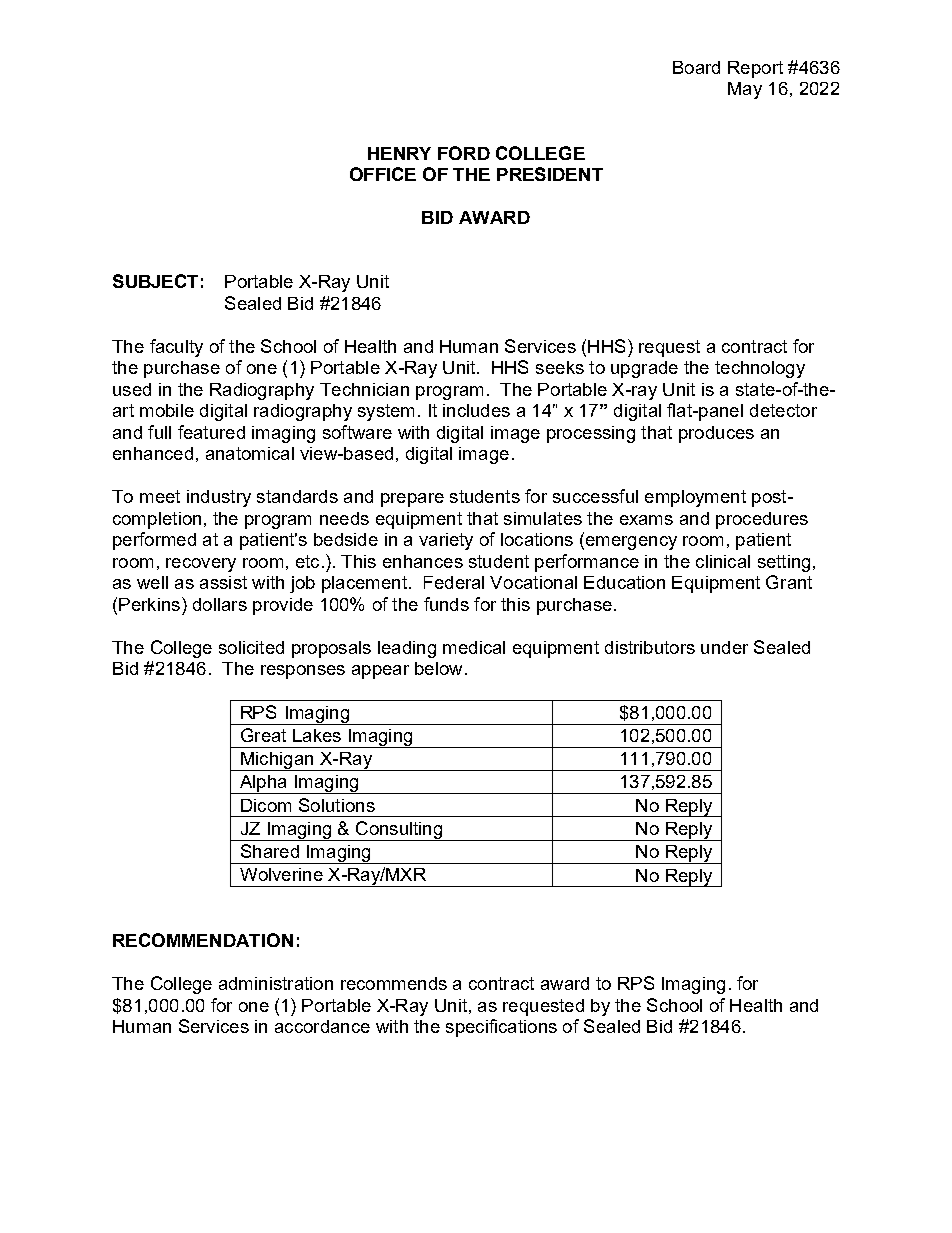 This image has height=1233, width=952. I want to click on FORD, so click(464, 153).
